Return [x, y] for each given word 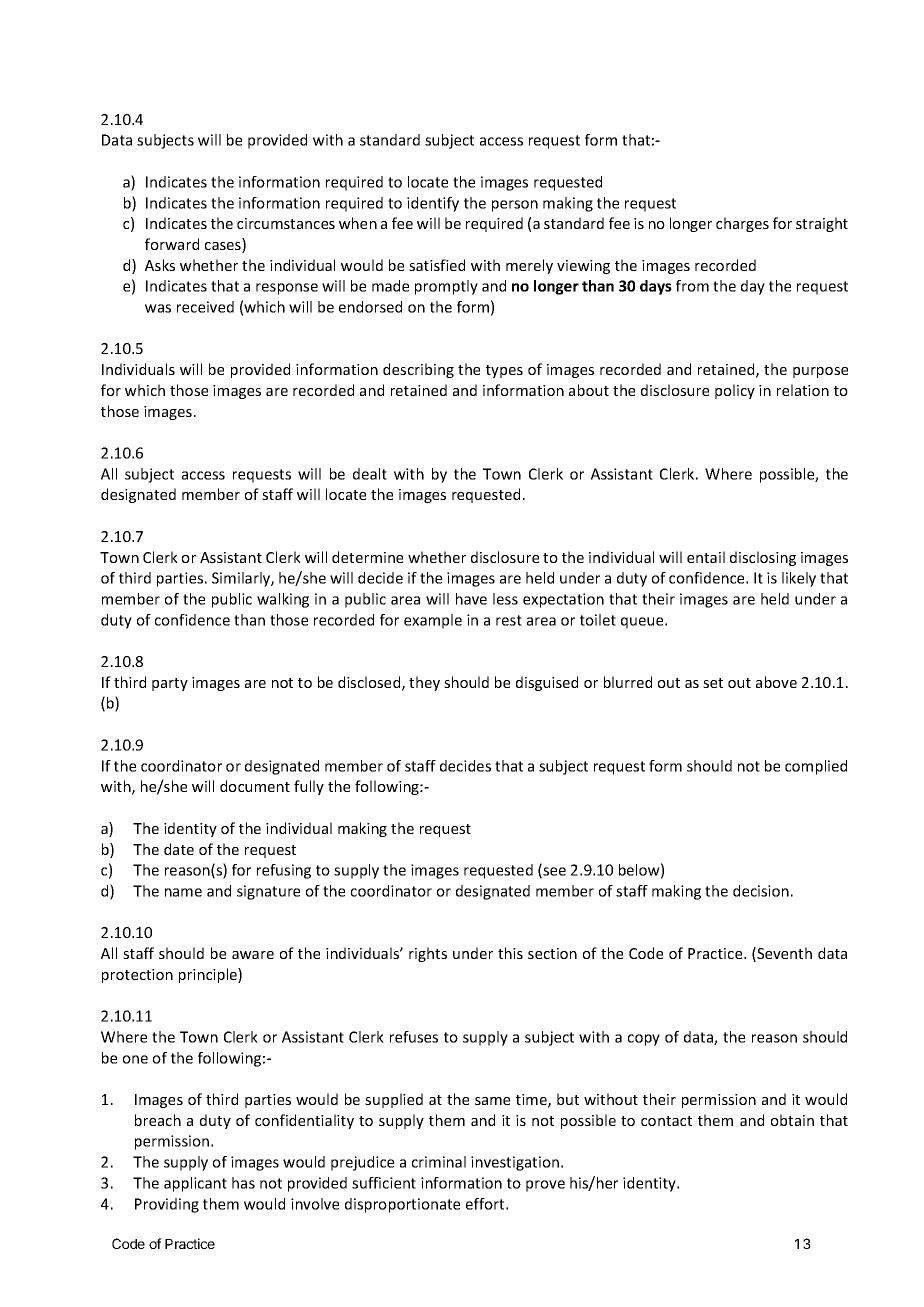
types [504, 371]
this [510, 953]
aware [253, 955]
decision [761, 891]
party [170, 684]
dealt [370, 474]
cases [224, 247]
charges [742, 224]
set [713, 683]
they [424, 683]
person [515, 206]
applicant [195, 1184]
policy [735, 391]
